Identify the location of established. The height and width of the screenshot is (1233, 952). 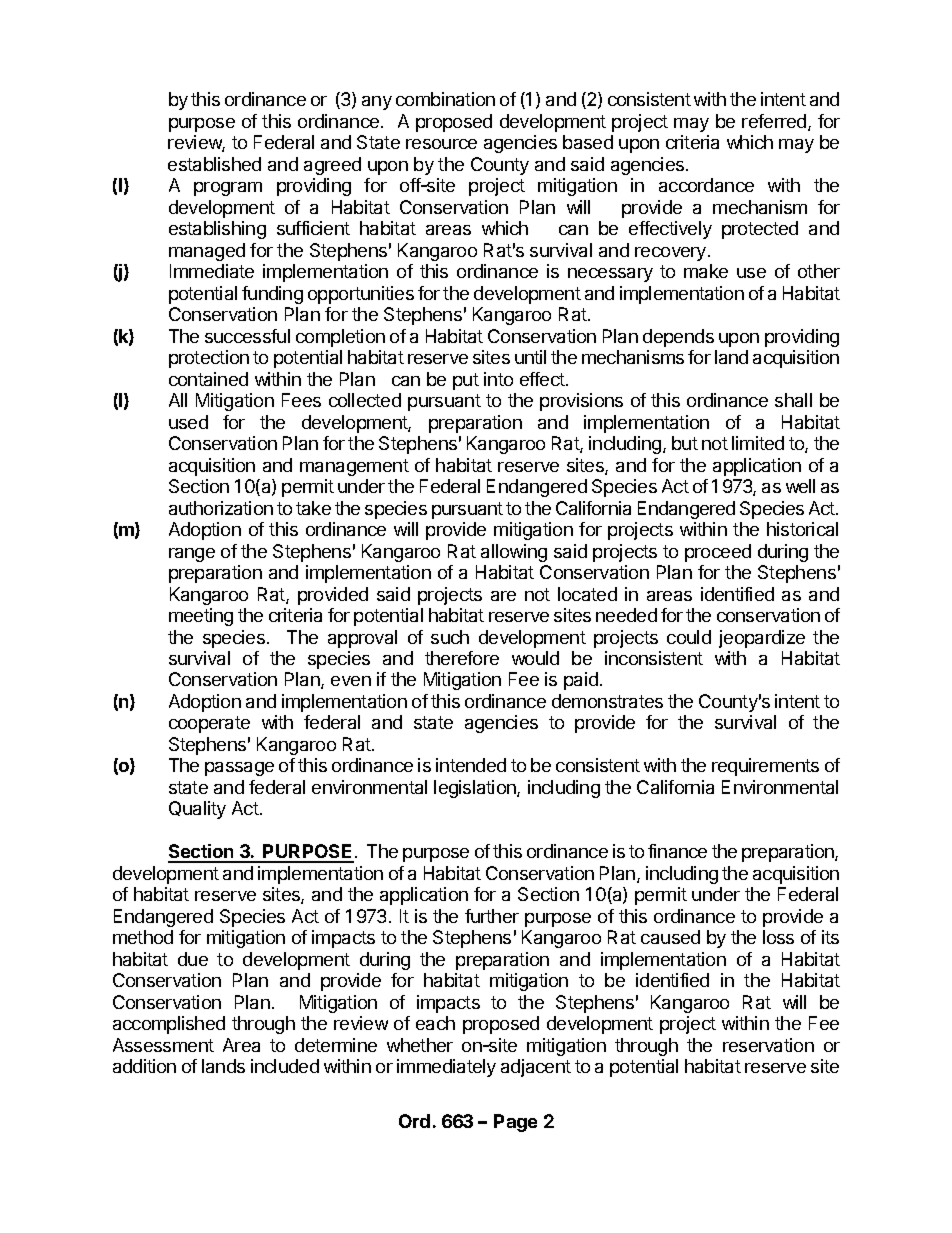
(214, 164).
